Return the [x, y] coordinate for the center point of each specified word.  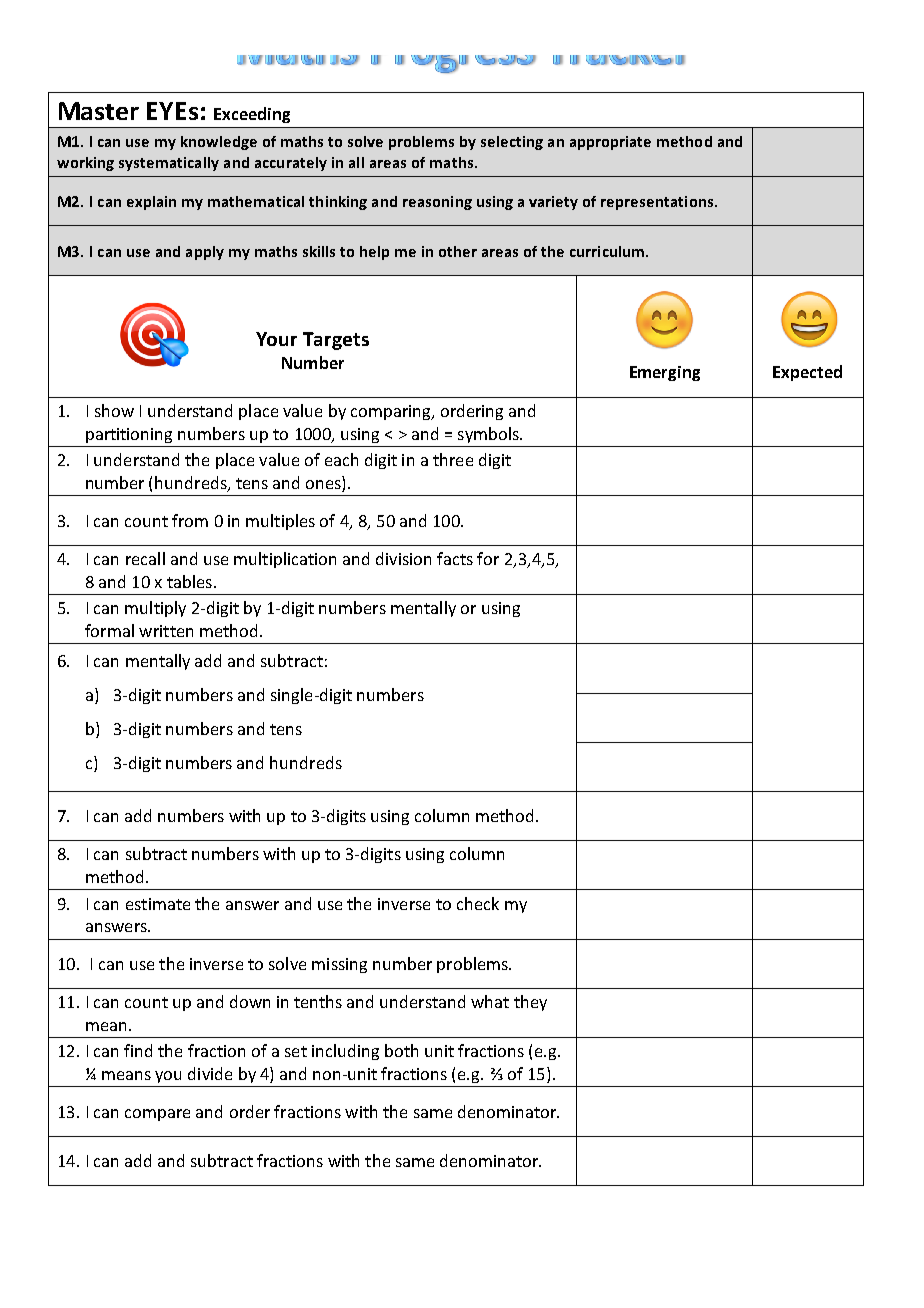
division [403, 558]
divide [210, 1073]
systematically [169, 164]
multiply [155, 609]
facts [455, 558]
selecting [512, 143]
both [401, 1050]
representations [658, 203]
